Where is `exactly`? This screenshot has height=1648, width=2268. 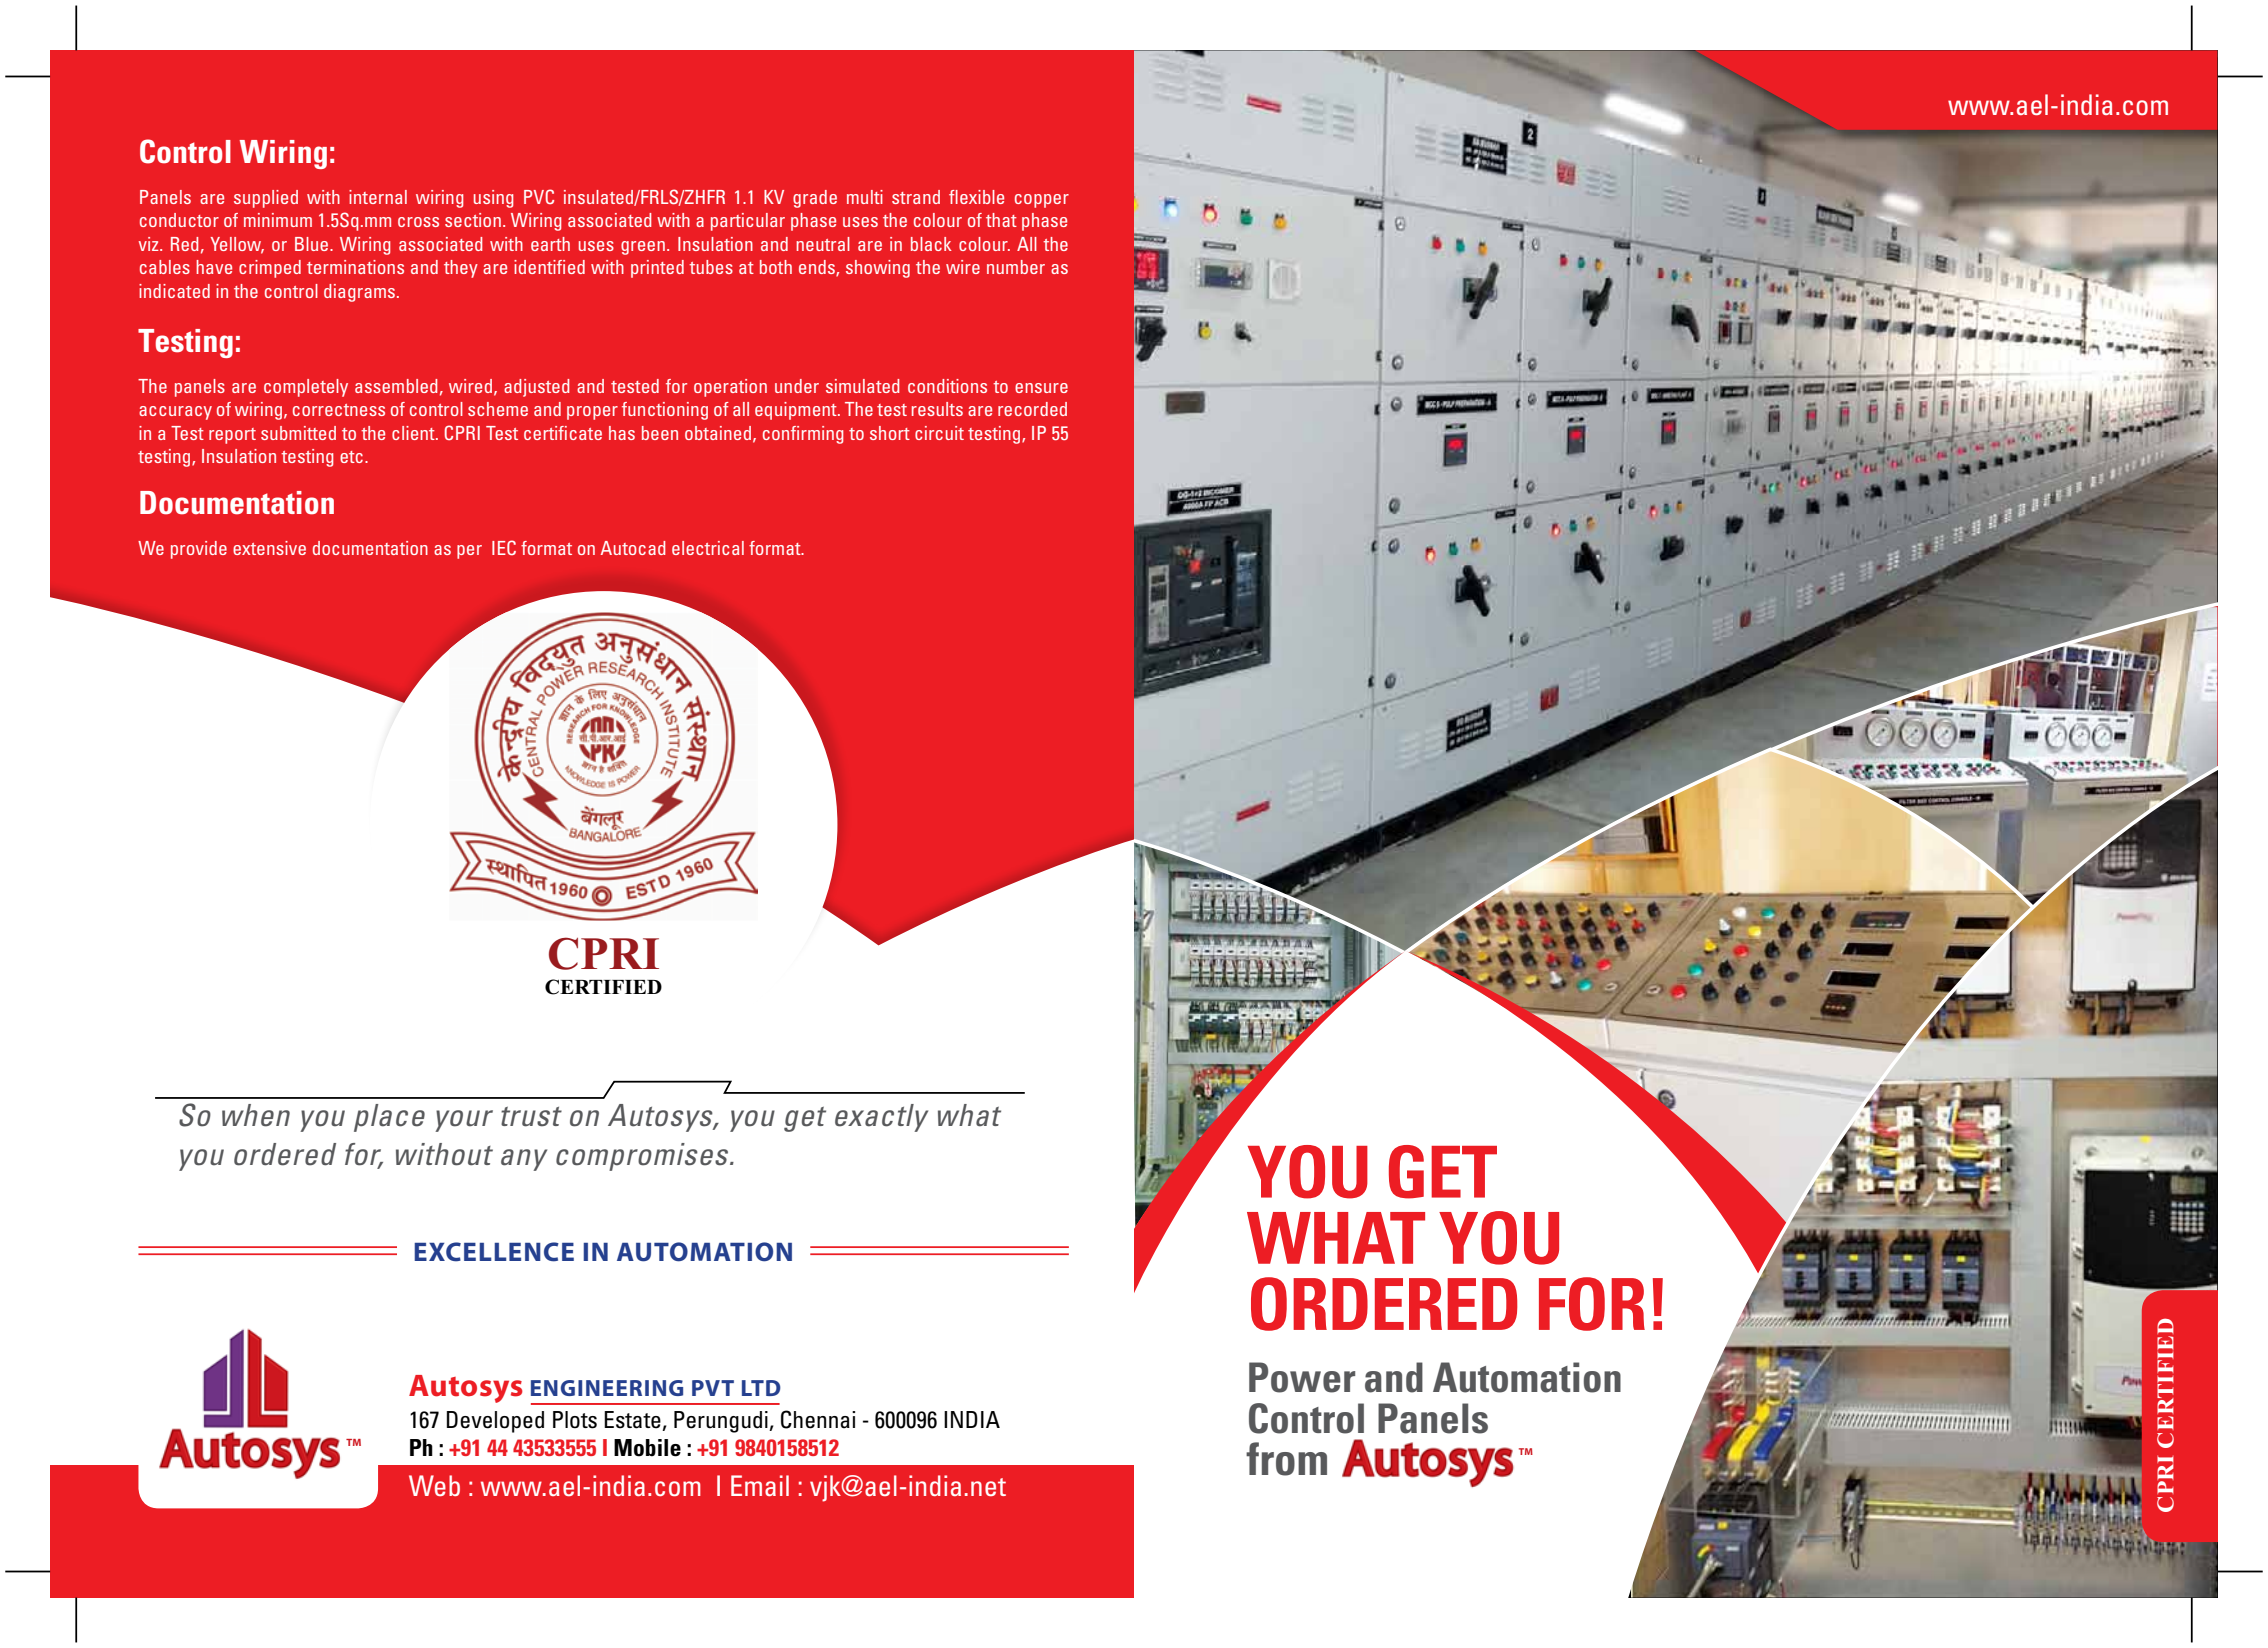 exactly is located at coordinates (881, 1118).
